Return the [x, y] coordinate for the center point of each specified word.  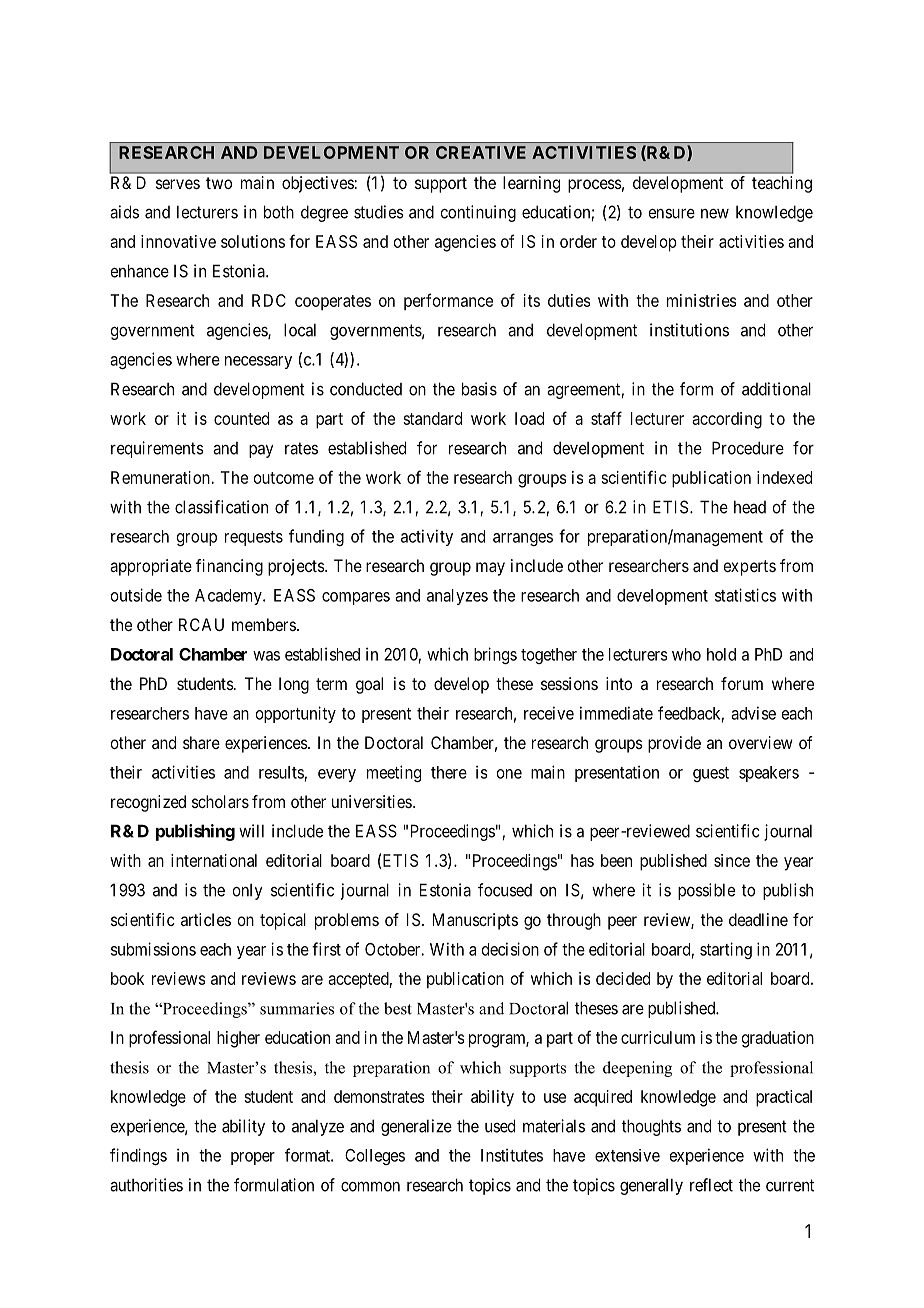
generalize [416, 1127]
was [266, 656]
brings [495, 655]
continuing [478, 213]
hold [721, 654]
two [219, 183]
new [715, 214]
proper [253, 1158]
